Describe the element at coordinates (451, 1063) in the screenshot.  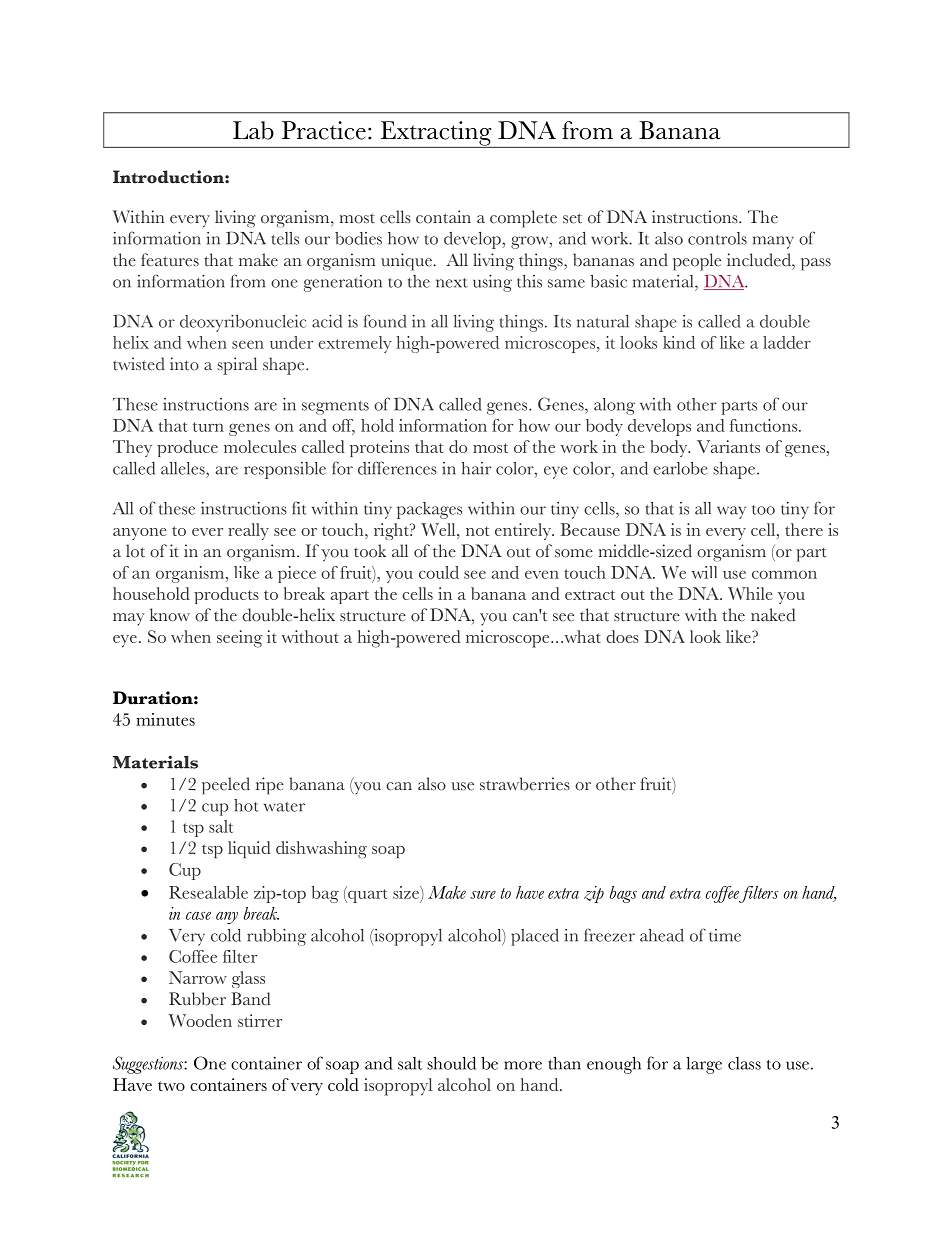
I see `should` at that location.
